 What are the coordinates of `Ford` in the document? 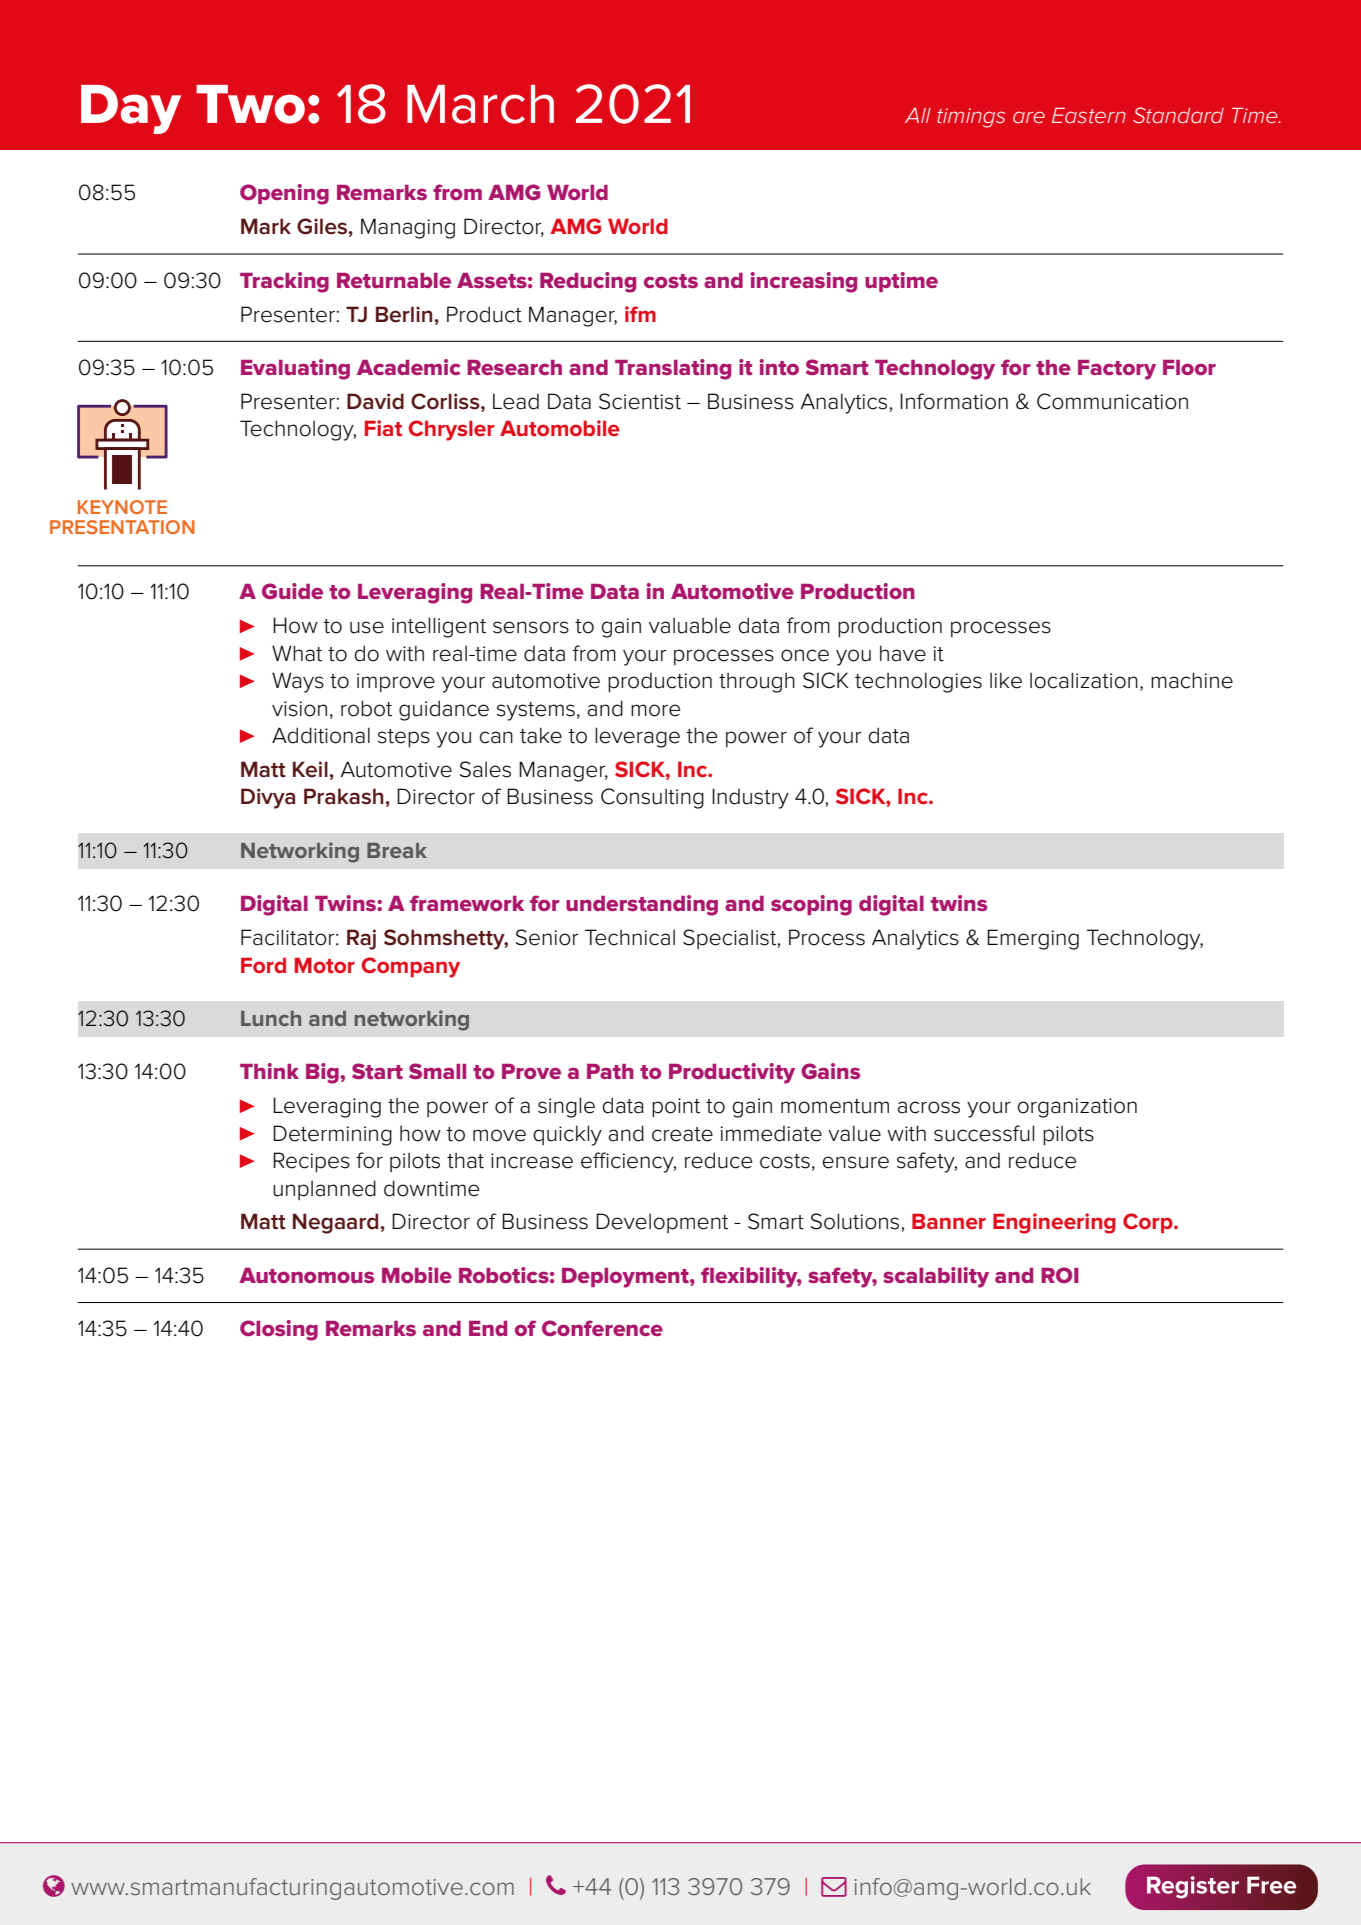 It's located at (263, 965).
